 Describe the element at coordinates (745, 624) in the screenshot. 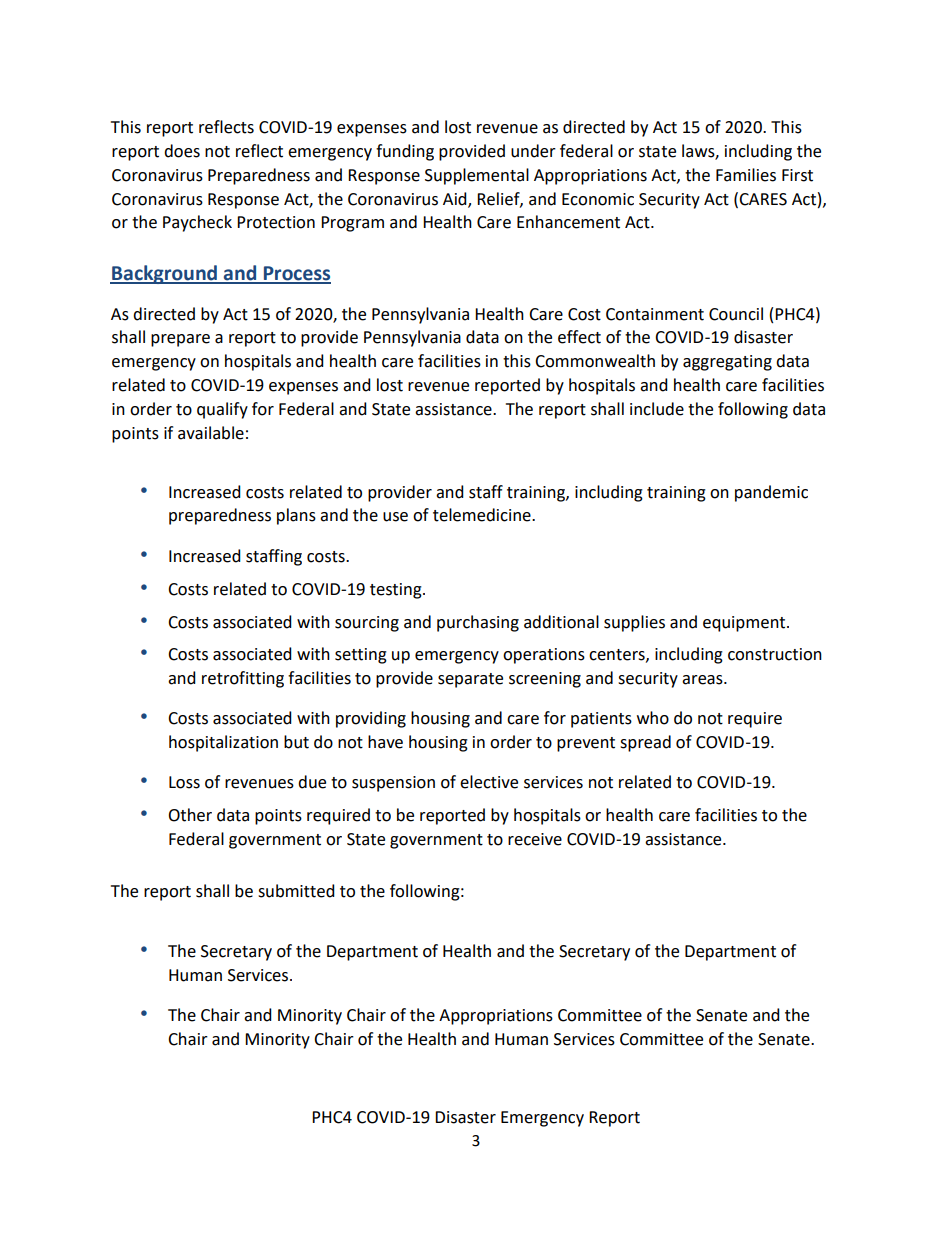

I see `equipment` at that location.
